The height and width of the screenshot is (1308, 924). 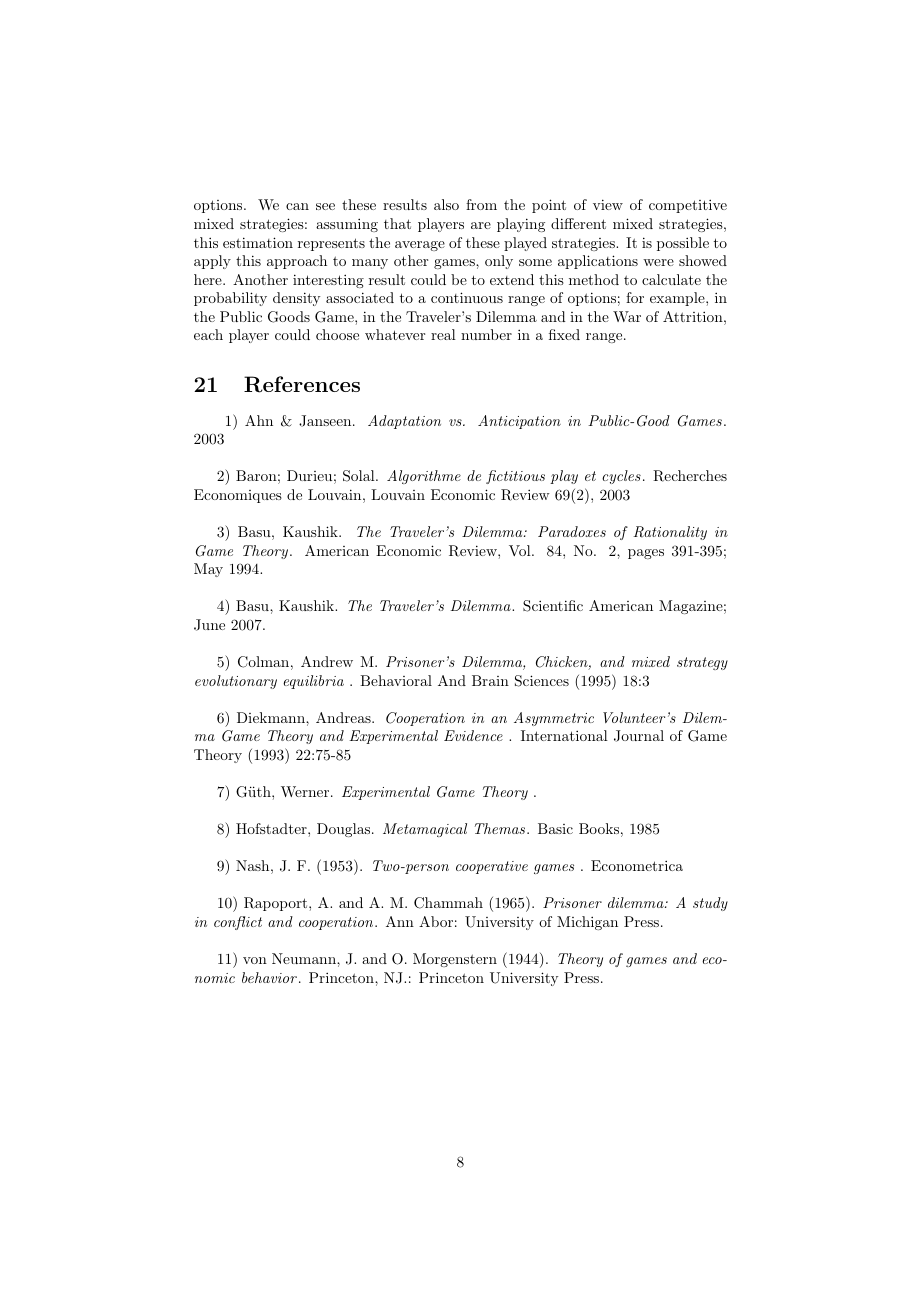 What do you see at coordinates (306, 791) in the screenshot?
I see `Werner` at bounding box center [306, 791].
